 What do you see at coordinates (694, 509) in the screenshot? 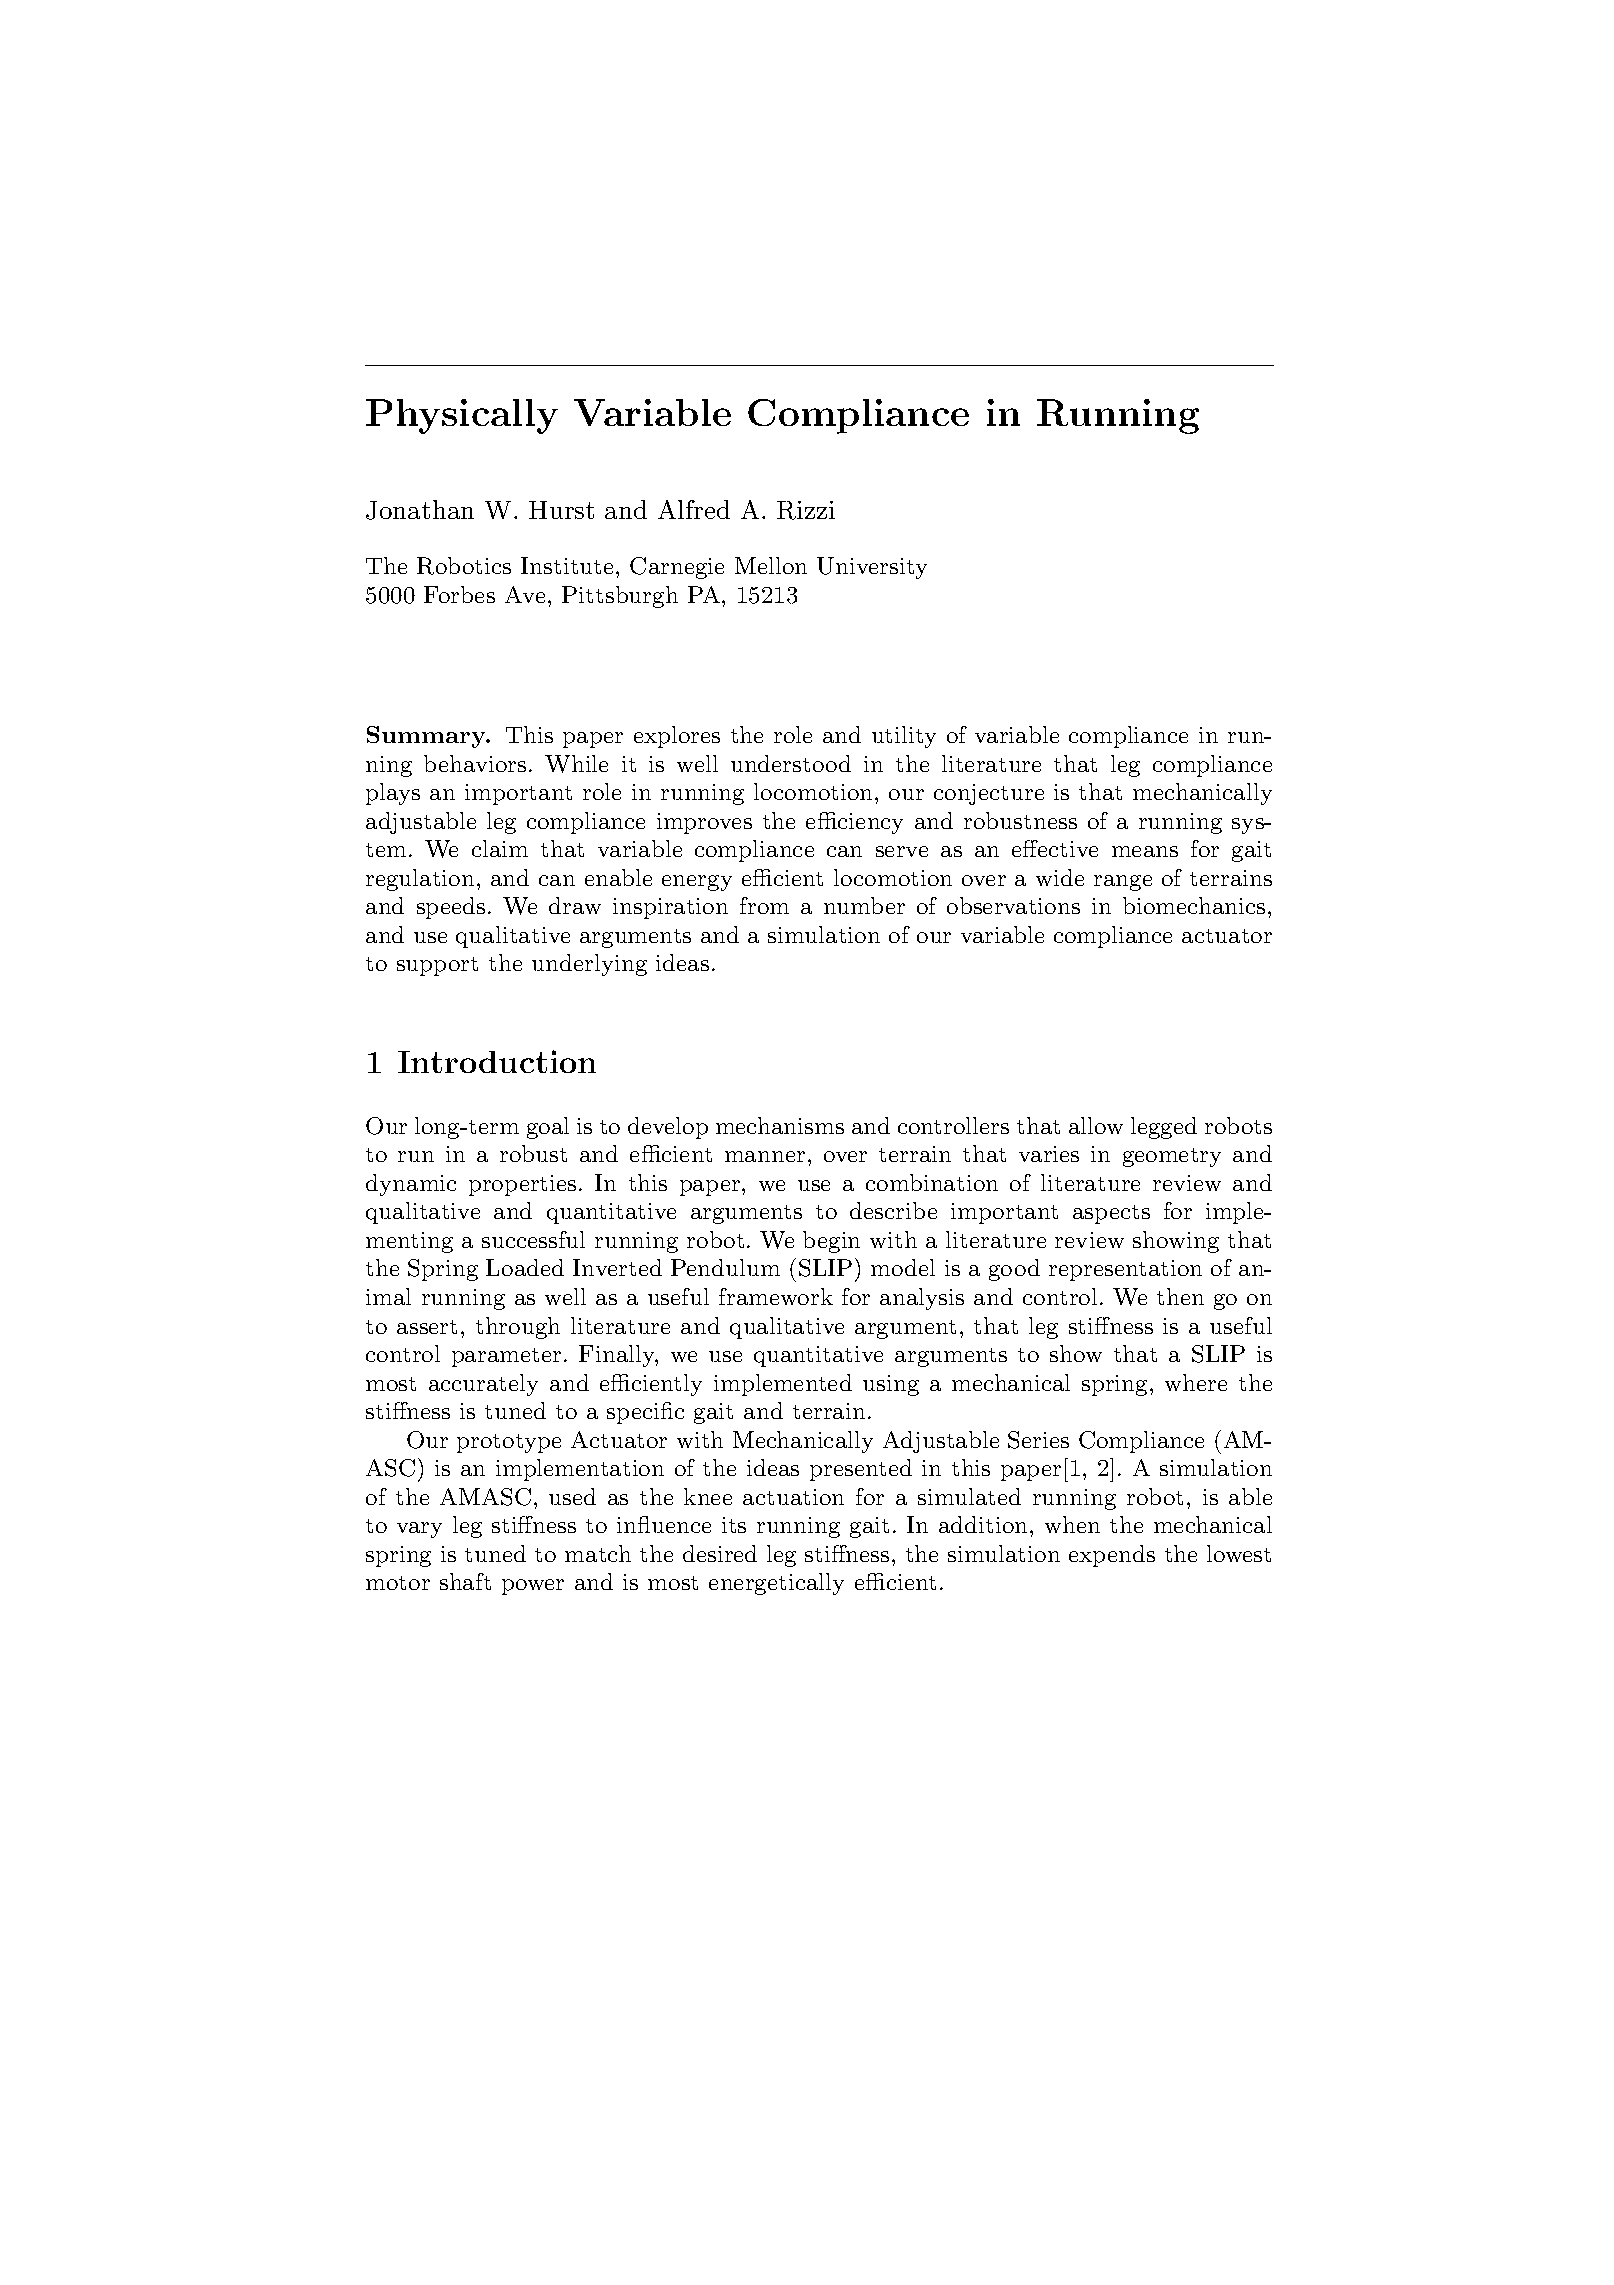
I see `Alfred` at bounding box center [694, 509].
